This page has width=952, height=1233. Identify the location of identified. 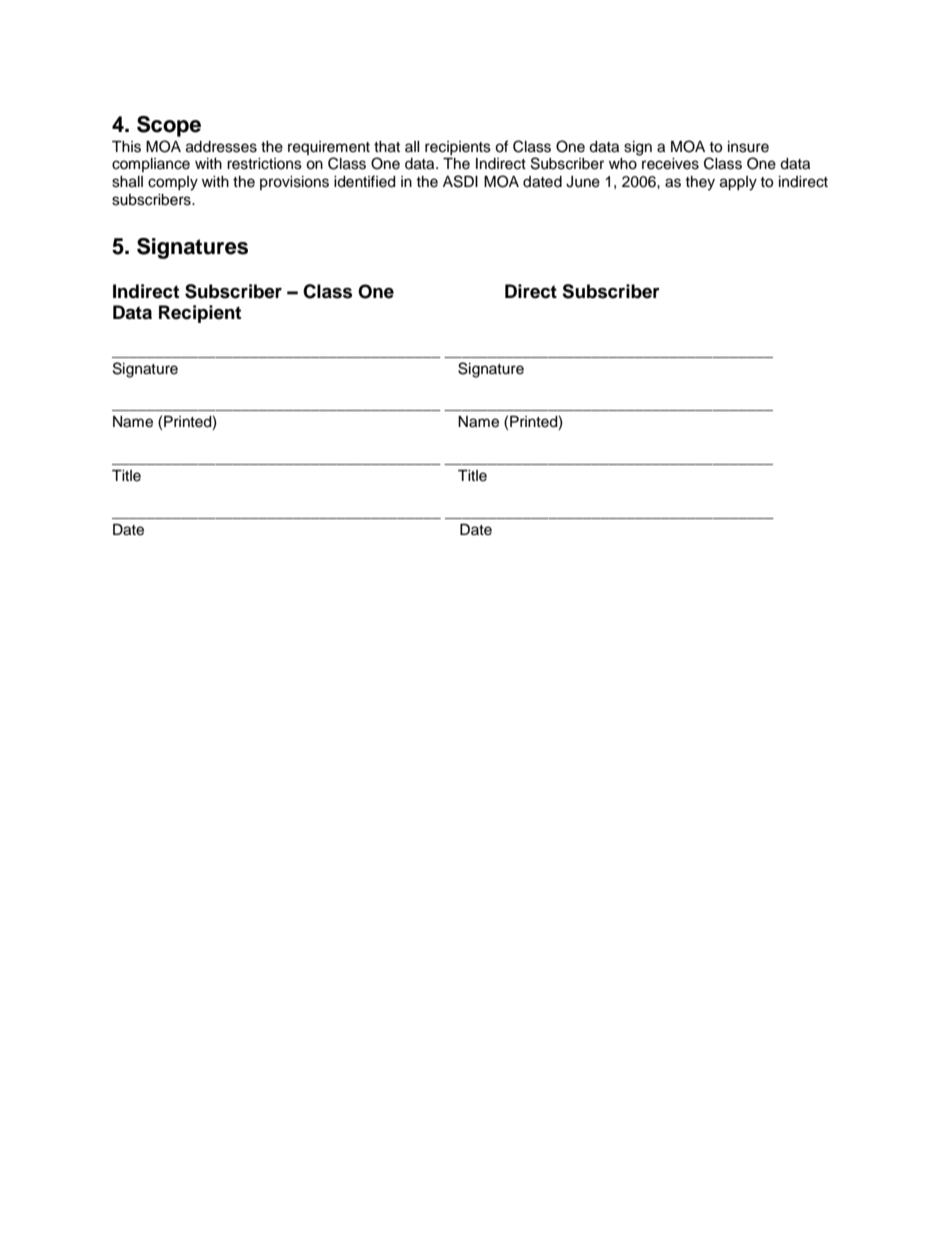
(364, 181).
